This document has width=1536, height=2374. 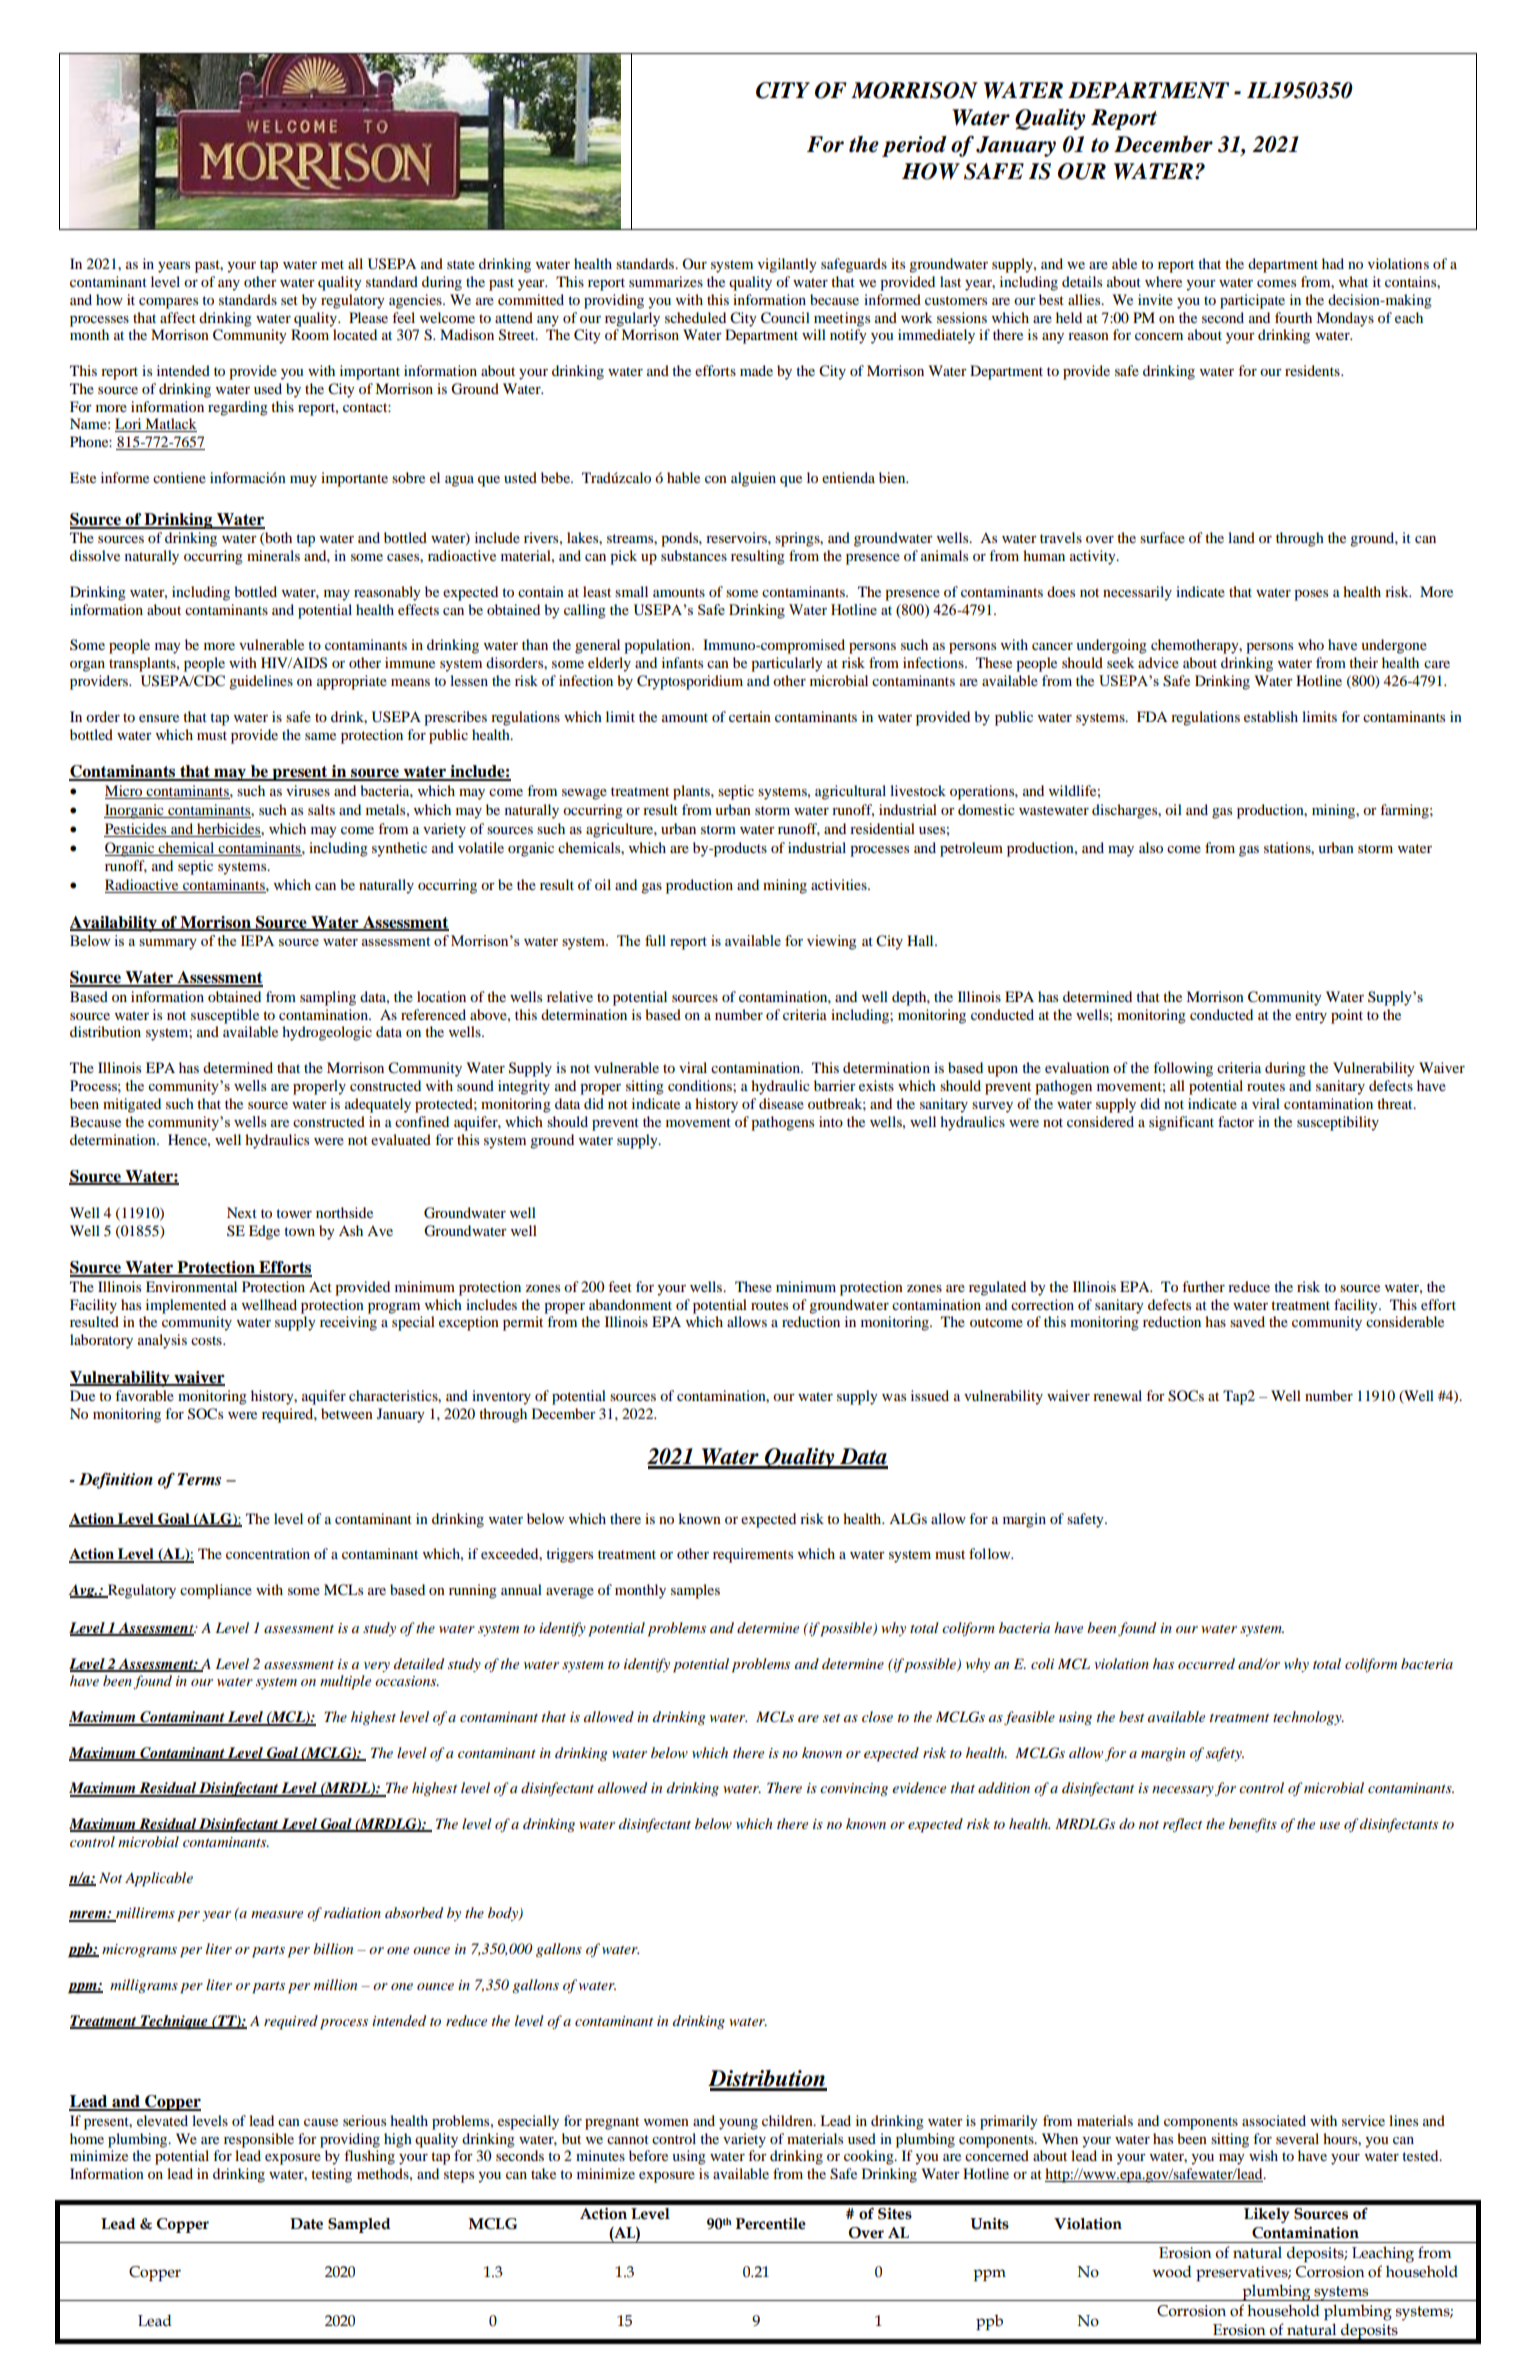 What do you see at coordinates (320, 736) in the document?
I see `same` at bounding box center [320, 736].
